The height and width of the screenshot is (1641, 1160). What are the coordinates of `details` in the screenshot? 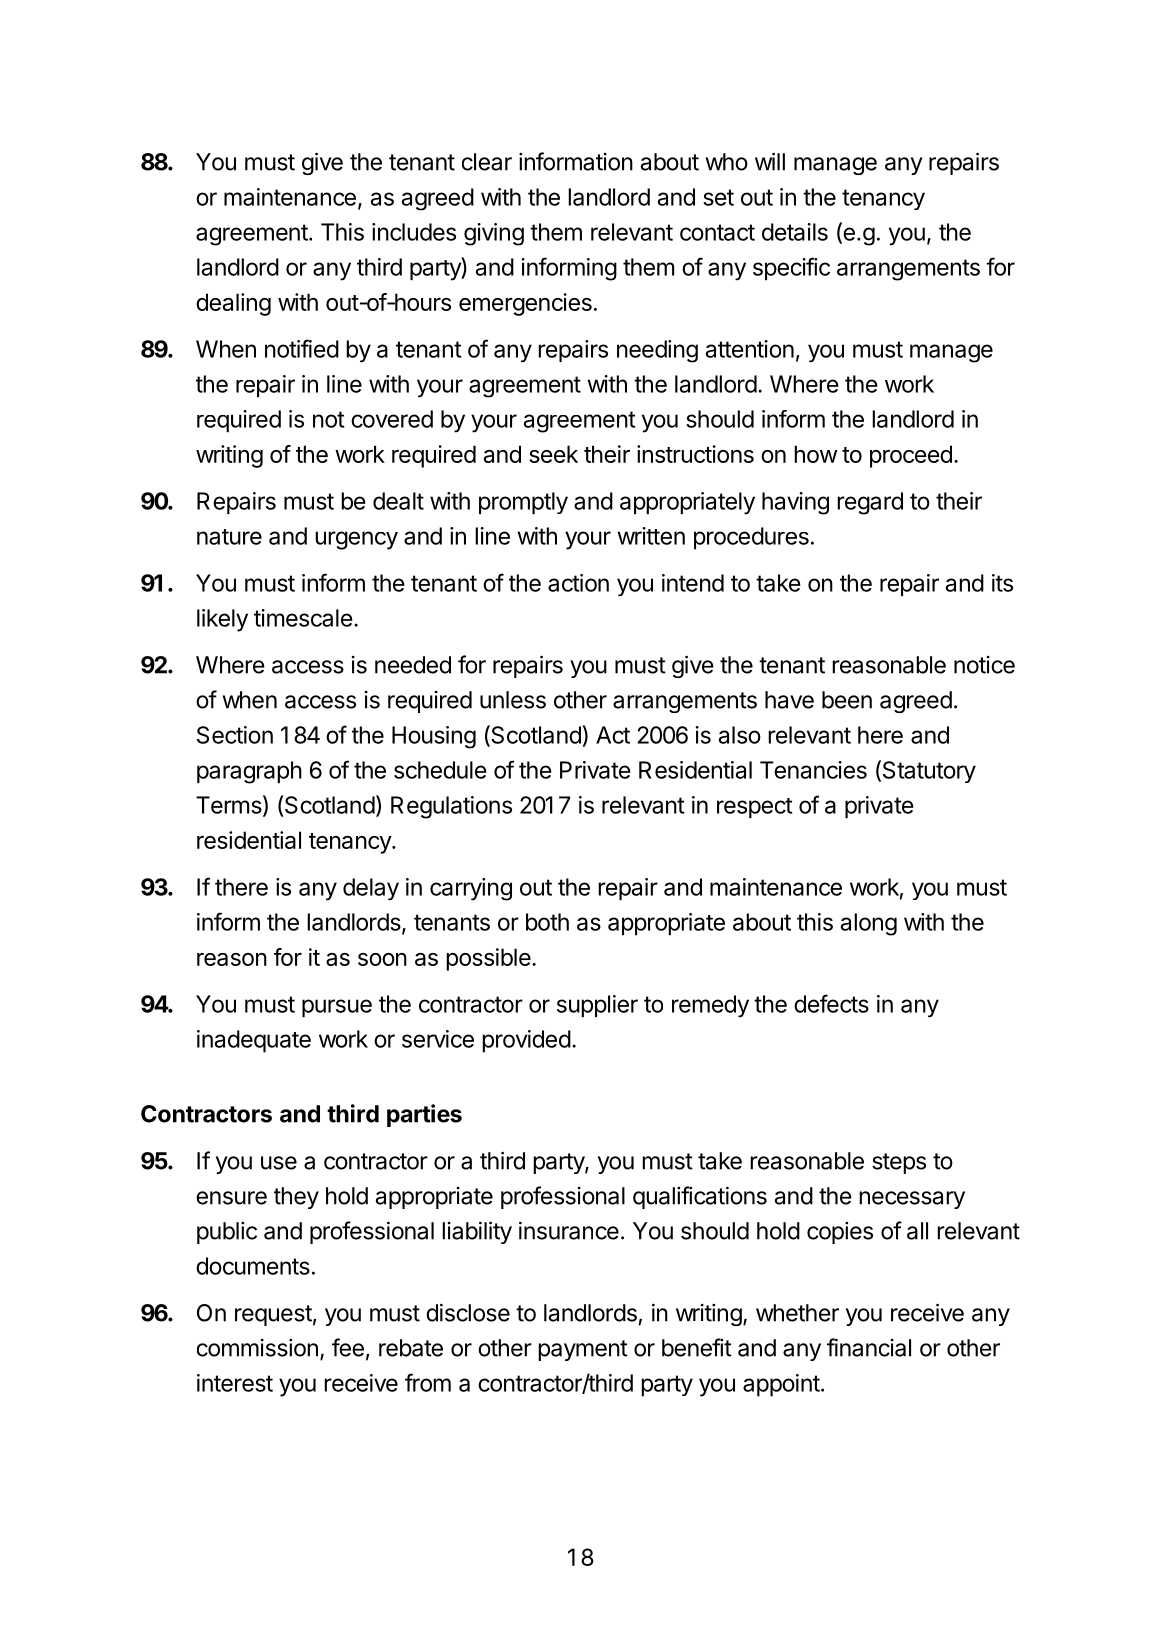 It's located at (795, 232).
